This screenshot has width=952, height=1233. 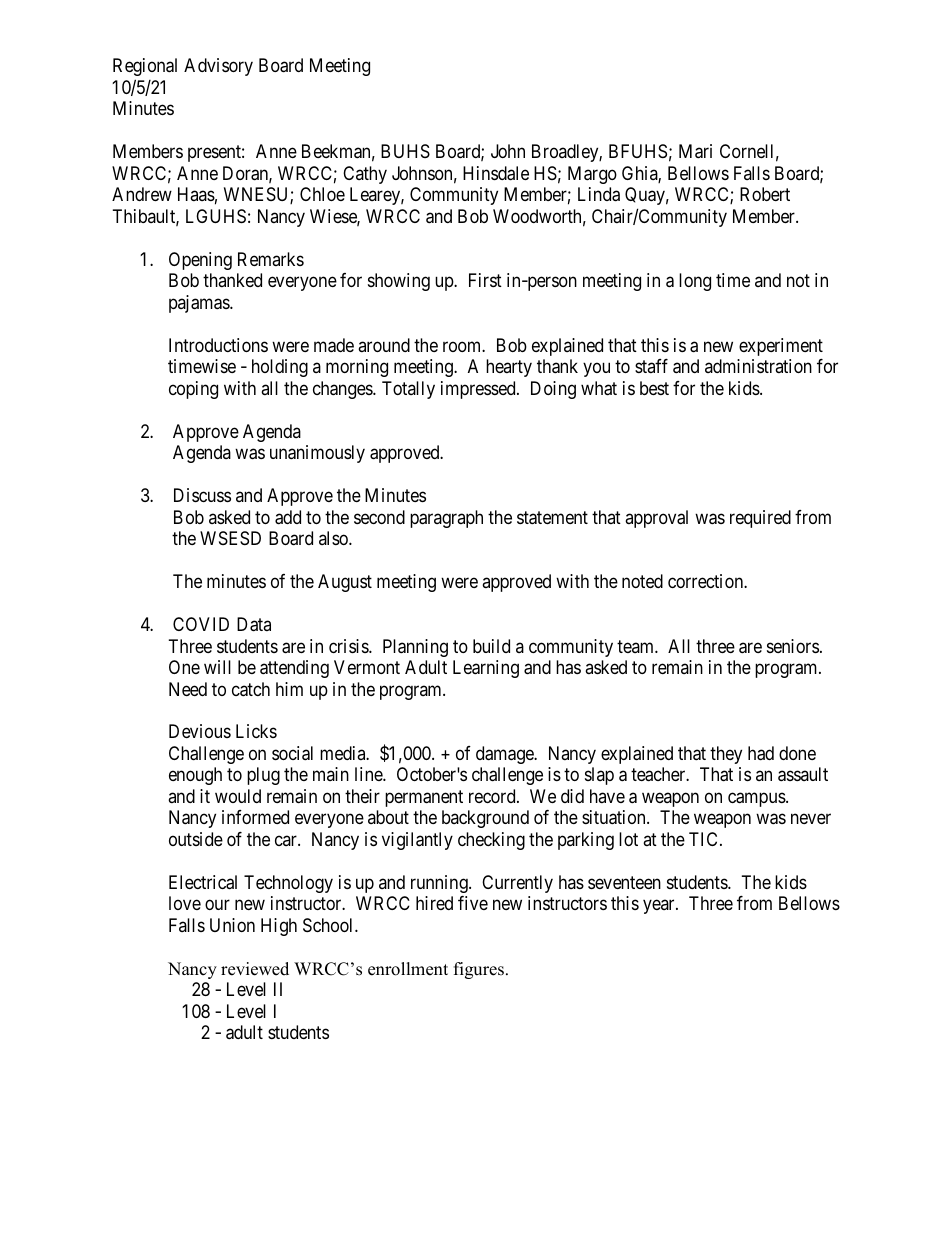 What do you see at coordinates (193, 390) in the screenshot?
I see `coping` at bounding box center [193, 390].
